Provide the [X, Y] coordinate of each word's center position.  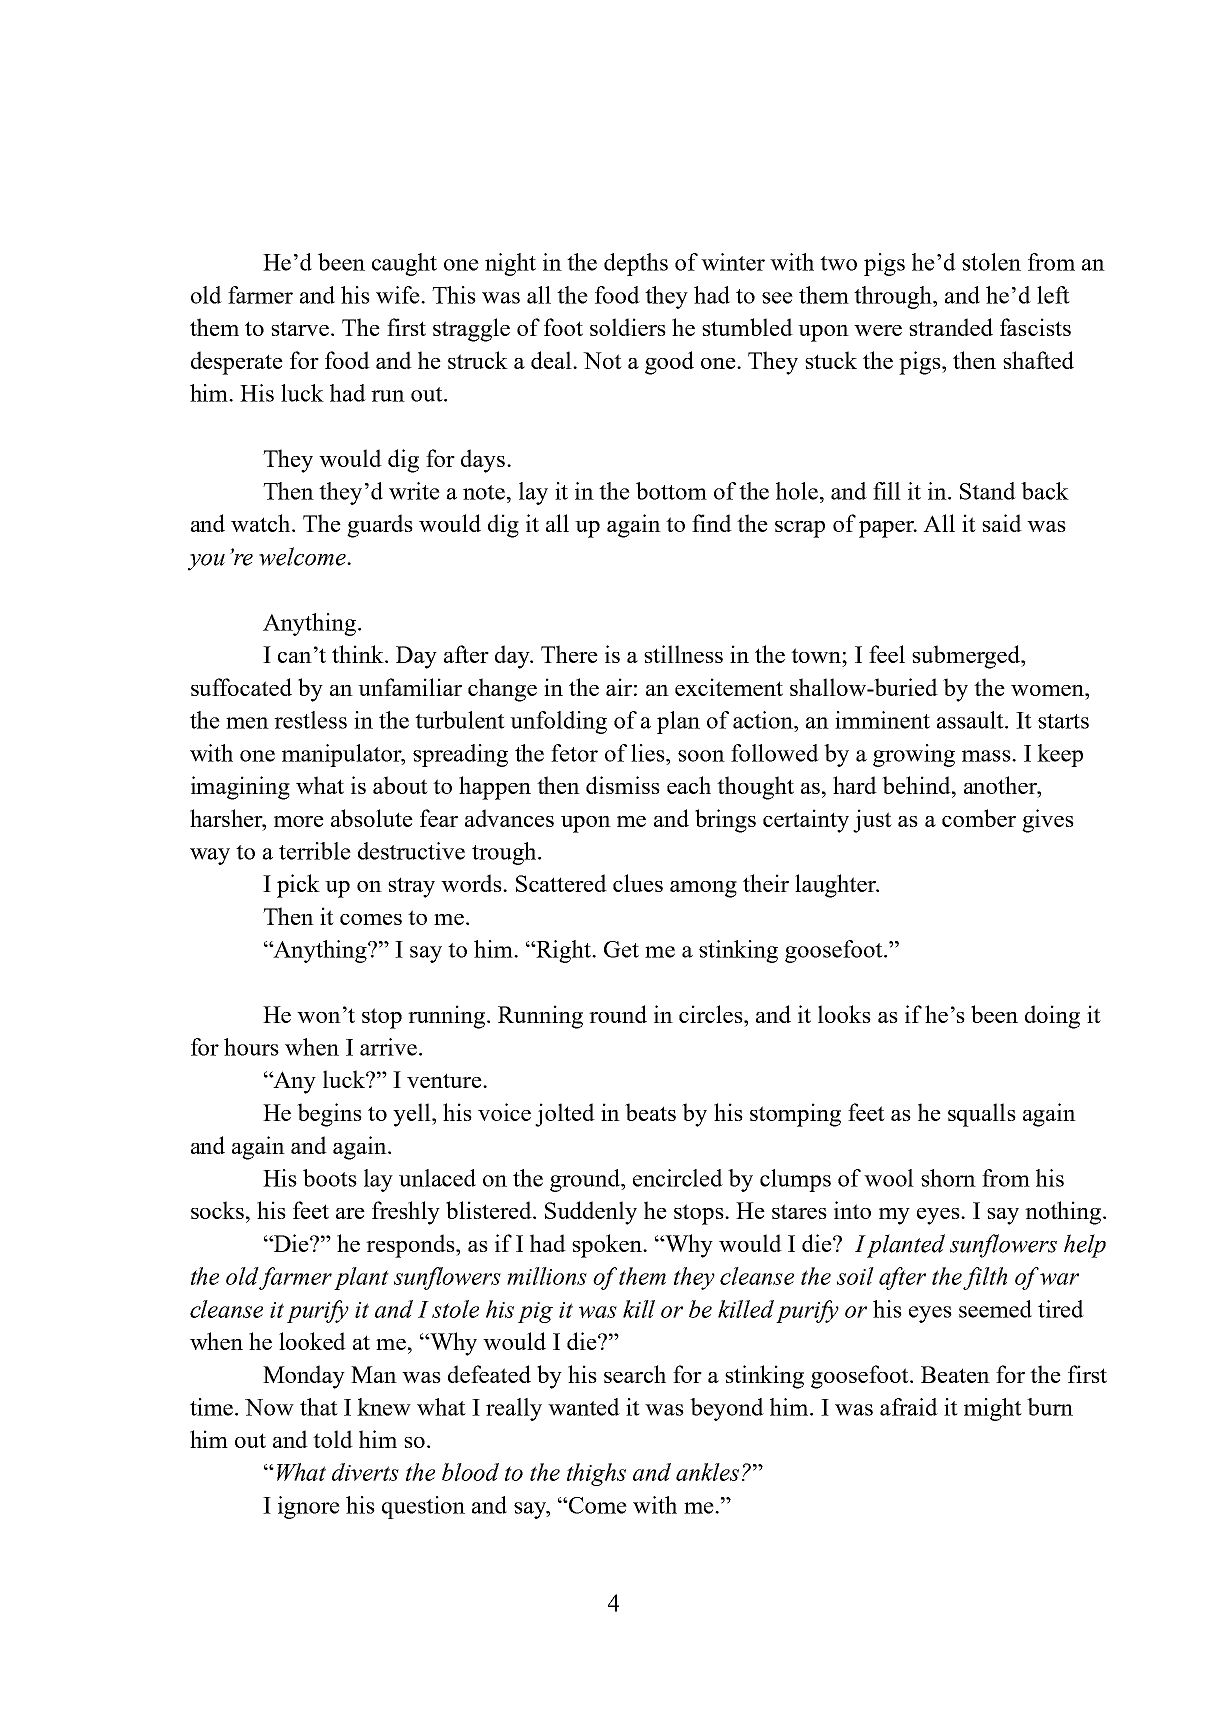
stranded [951, 327]
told [333, 1439]
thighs [596, 1474]
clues [638, 883]
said [1002, 523]
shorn [948, 1178]
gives [1048, 821]
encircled [678, 1178]
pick [298, 886]
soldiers [628, 327]
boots [330, 1178]
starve [301, 328]
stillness [683, 654]
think [359, 654]
